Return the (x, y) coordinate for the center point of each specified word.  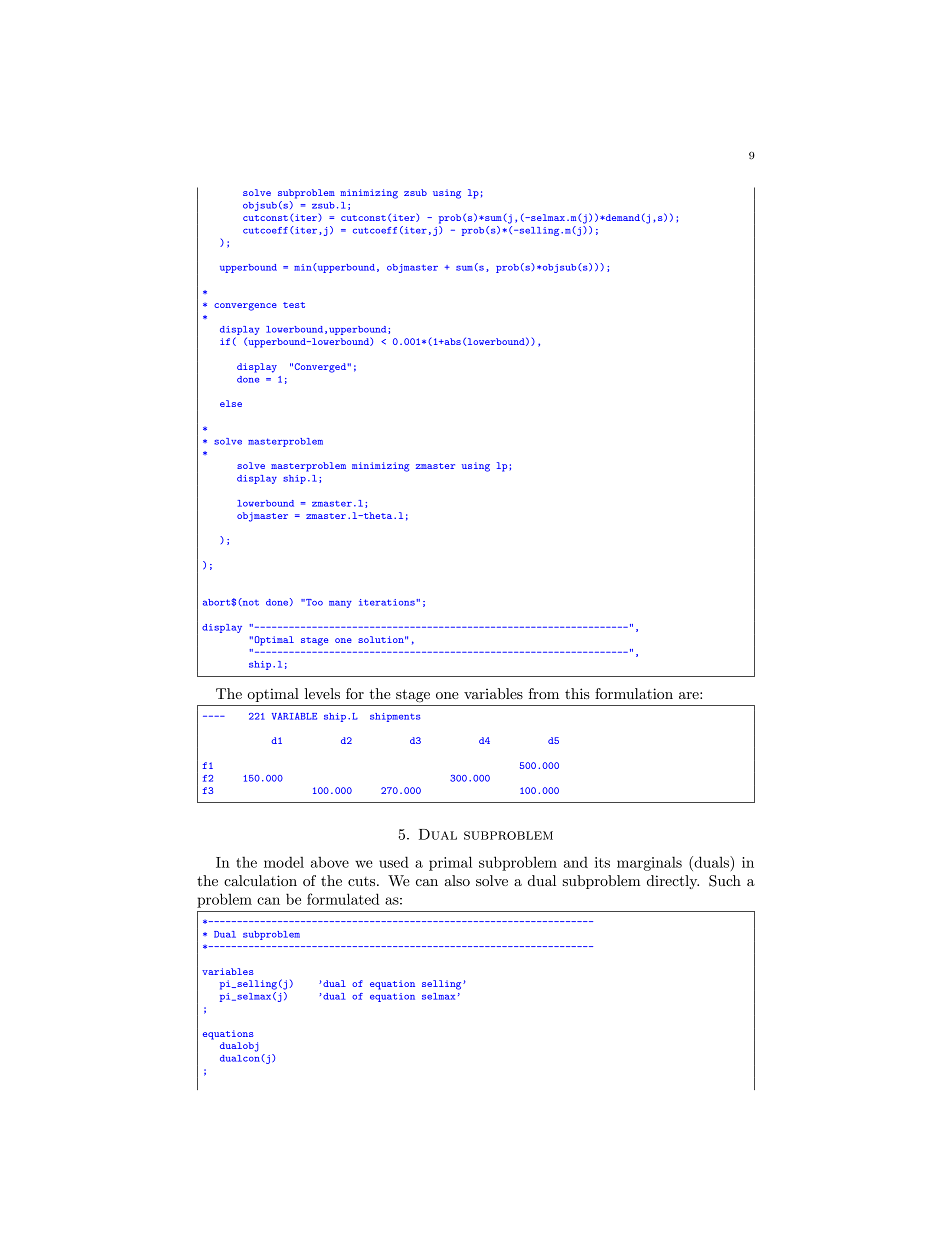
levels (322, 693)
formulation (634, 693)
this (577, 693)
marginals (649, 863)
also (457, 880)
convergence (245, 307)
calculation (260, 880)
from (544, 693)
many (340, 604)
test (294, 305)
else (231, 403)
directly (673, 882)
